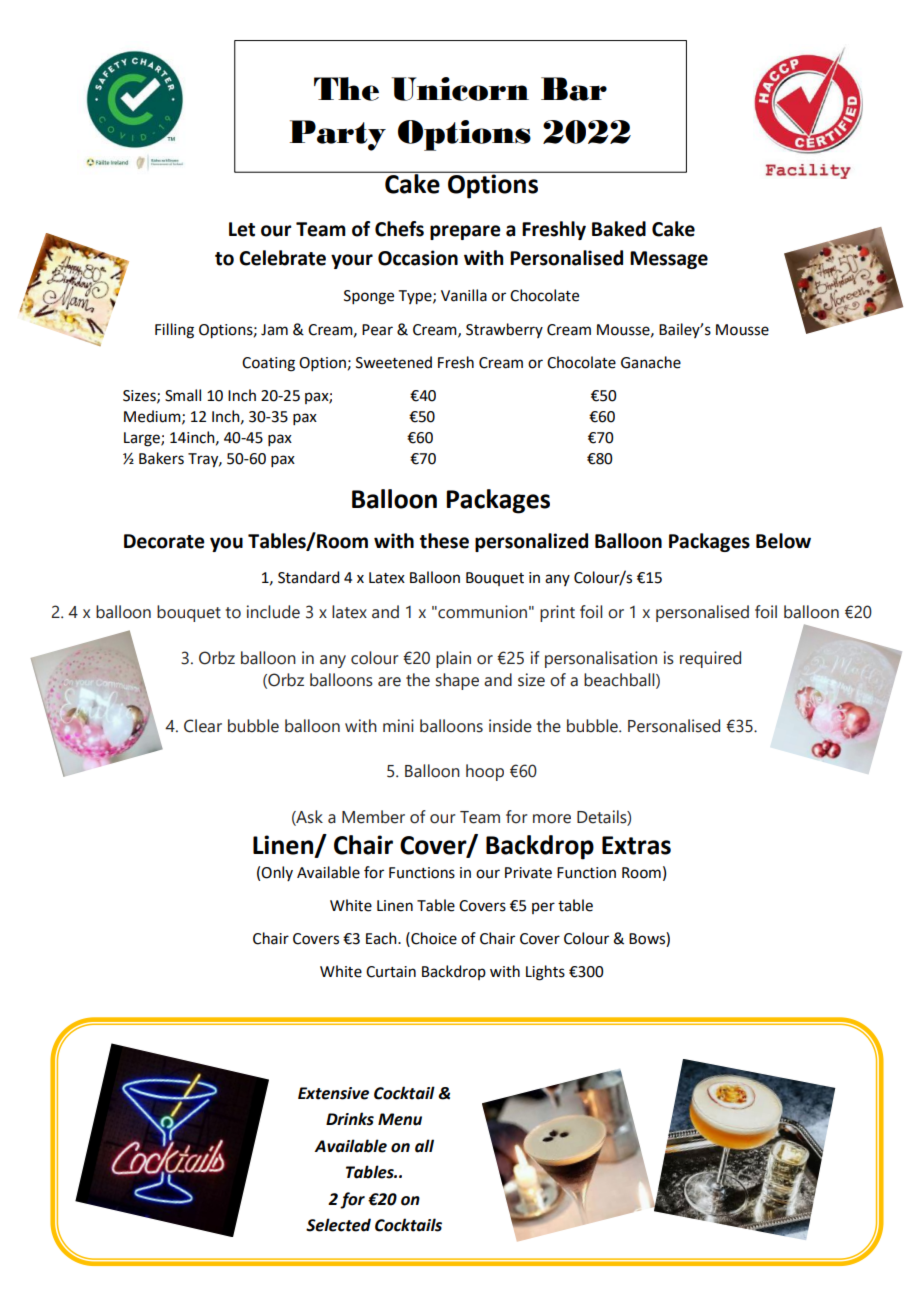 The height and width of the image is (1308, 924). What do you see at coordinates (574, 89) in the image?
I see `Bar` at bounding box center [574, 89].
